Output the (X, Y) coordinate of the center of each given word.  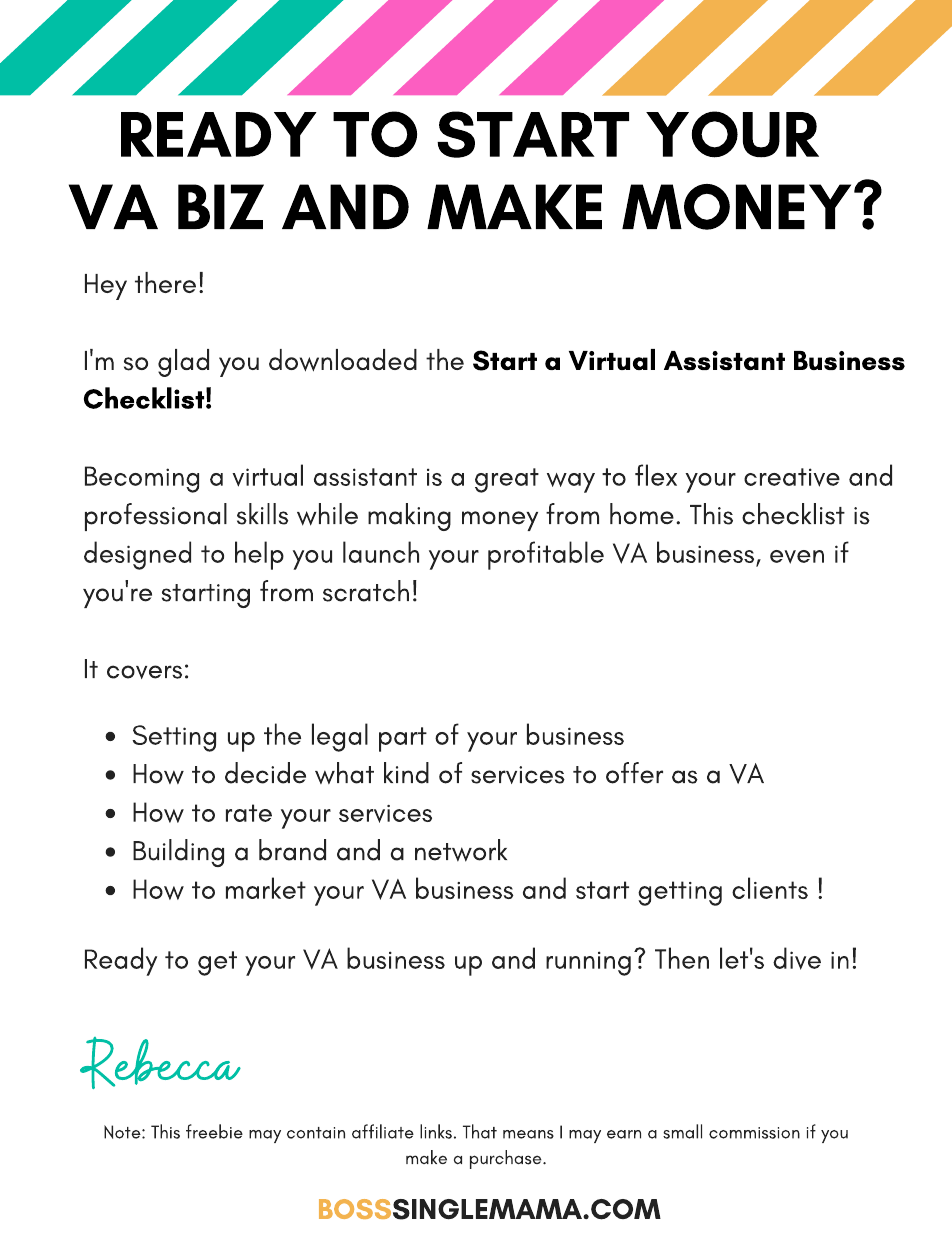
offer (634, 773)
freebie (214, 1131)
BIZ (221, 206)
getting (680, 893)
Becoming (142, 479)
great (507, 480)
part (403, 739)
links (436, 1131)
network (461, 850)
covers (144, 672)
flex (656, 475)
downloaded (343, 360)
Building (178, 853)
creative (792, 477)
